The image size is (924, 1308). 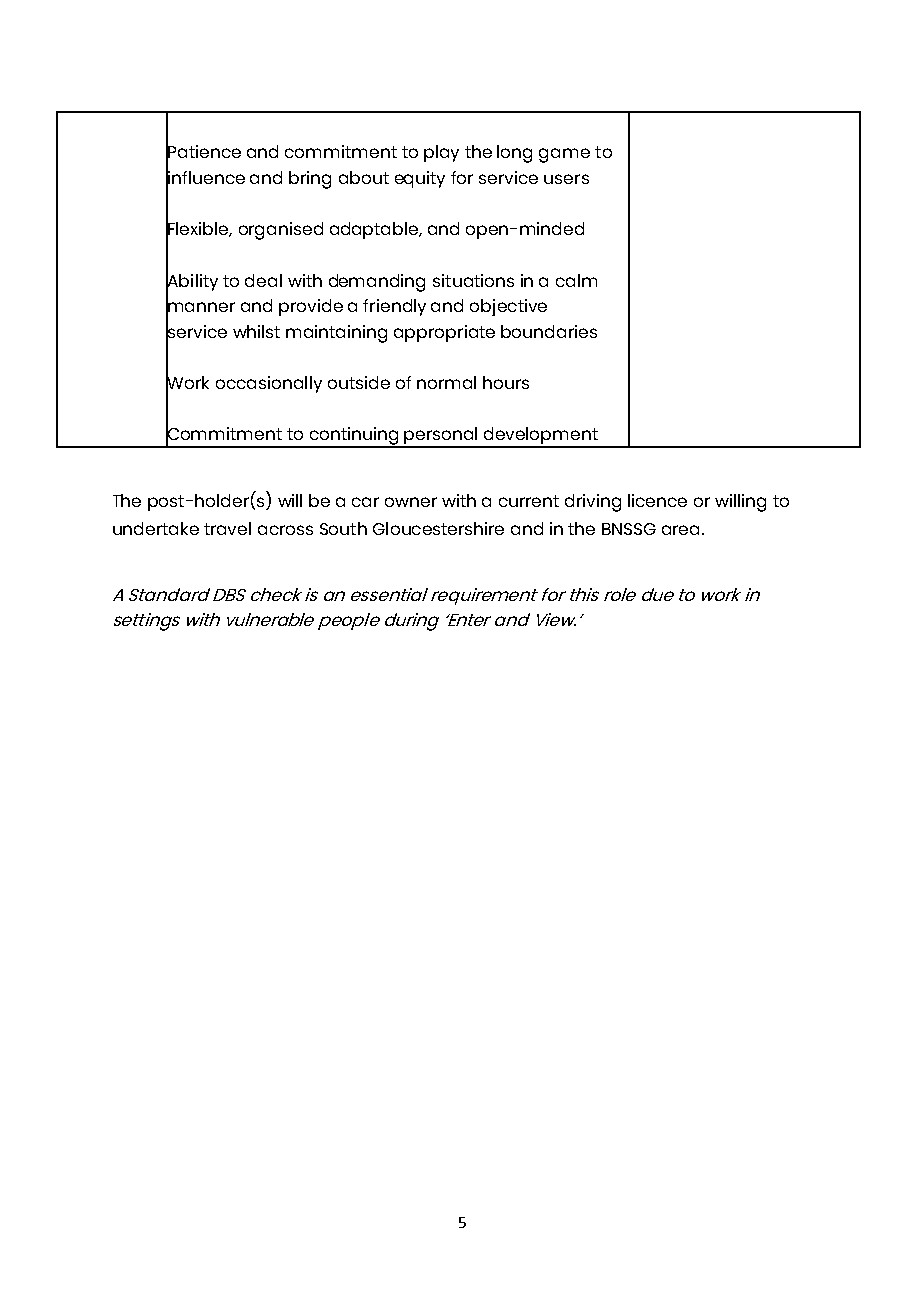 What do you see at coordinates (310, 180) in the screenshot?
I see `bring` at bounding box center [310, 180].
